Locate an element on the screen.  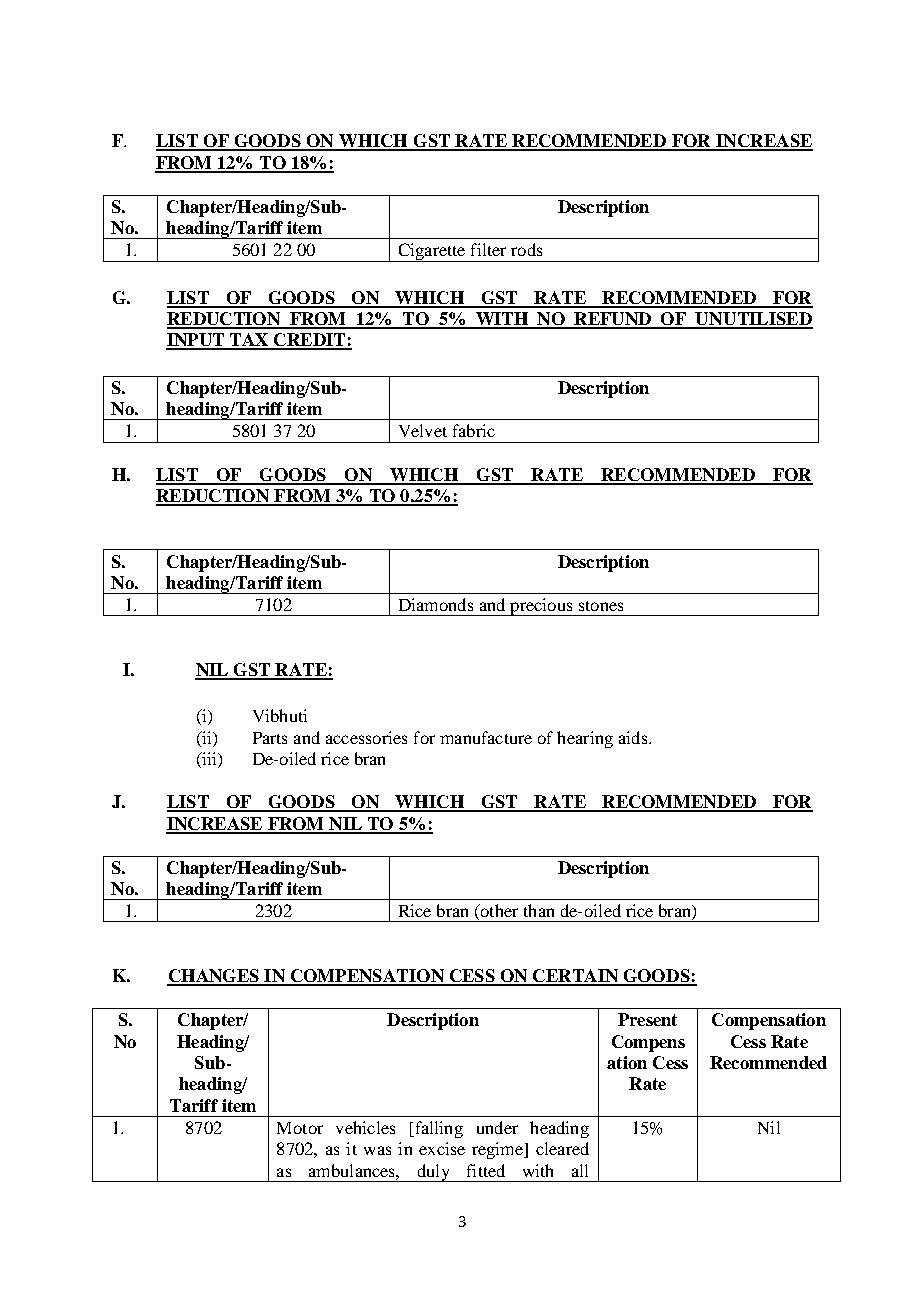
other is located at coordinates (498, 910).
